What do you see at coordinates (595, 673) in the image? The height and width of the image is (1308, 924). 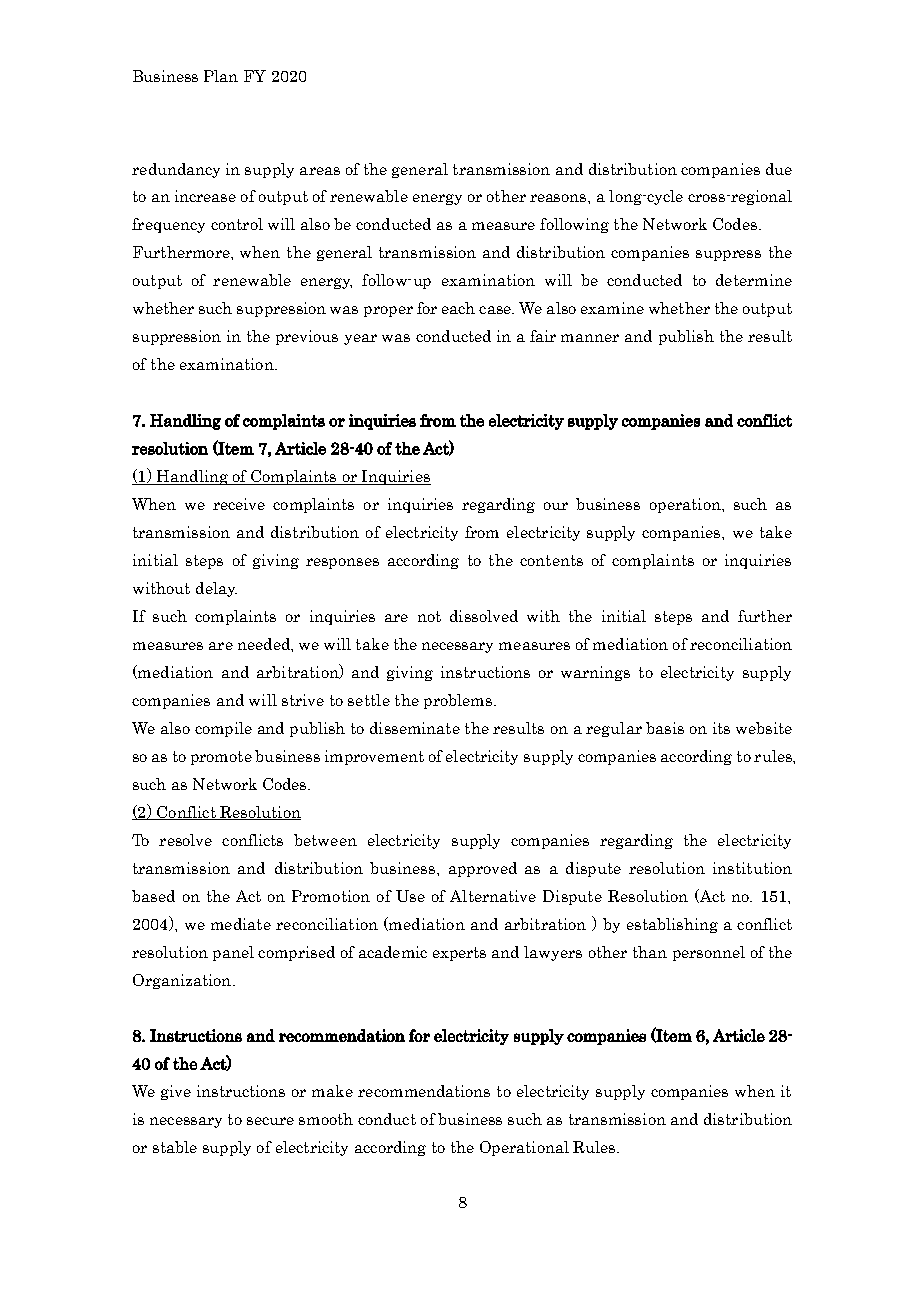 I see `warnings` at bounding box center [595, 673].
